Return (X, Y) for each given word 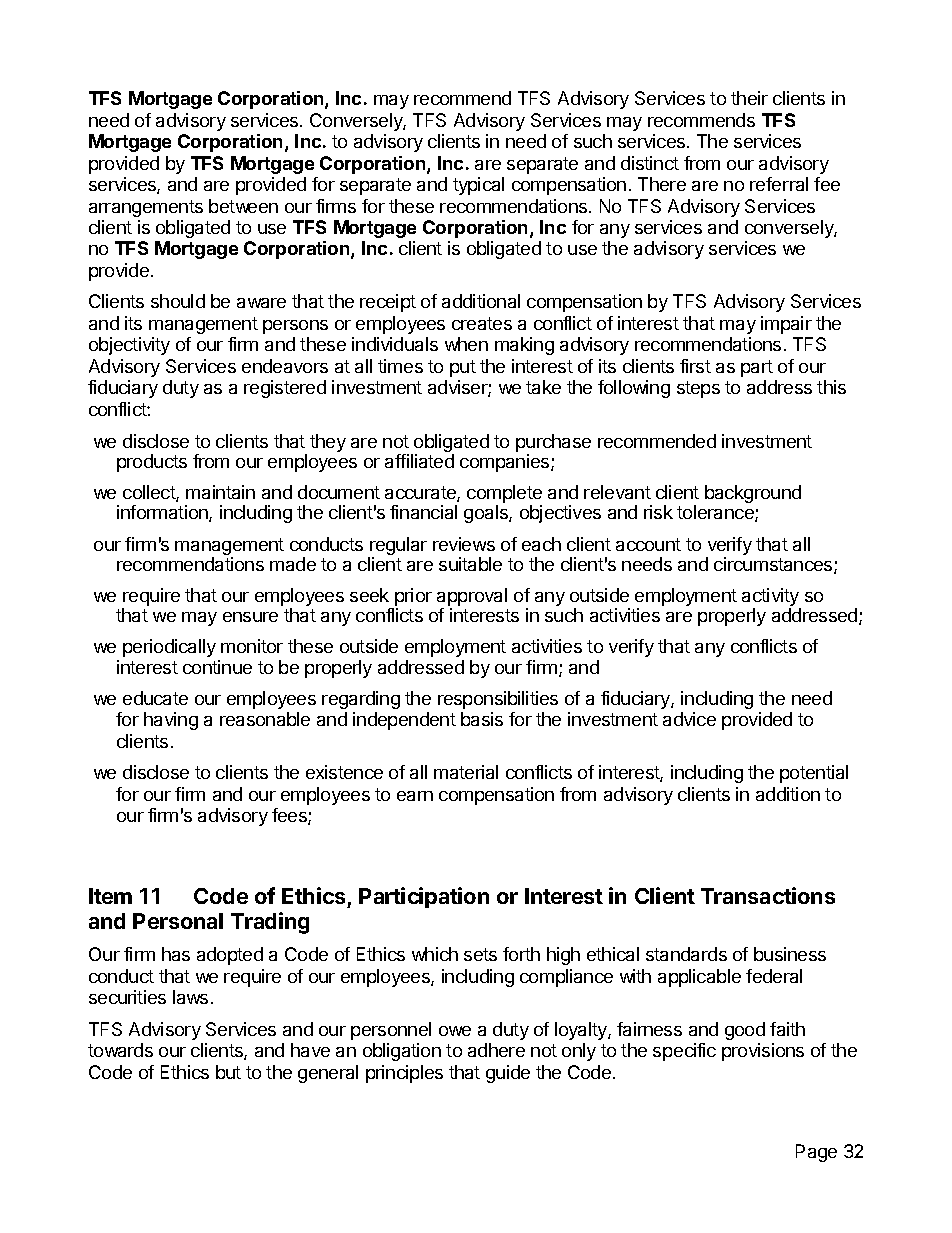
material (466, 772)
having (171, 721)
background (753, 494)
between (243, 206)
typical (478, 186)
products (152, 463)
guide (508, 1074)
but (228, 1072)
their (749, 98)
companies (506, 463)
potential (814, 774)
